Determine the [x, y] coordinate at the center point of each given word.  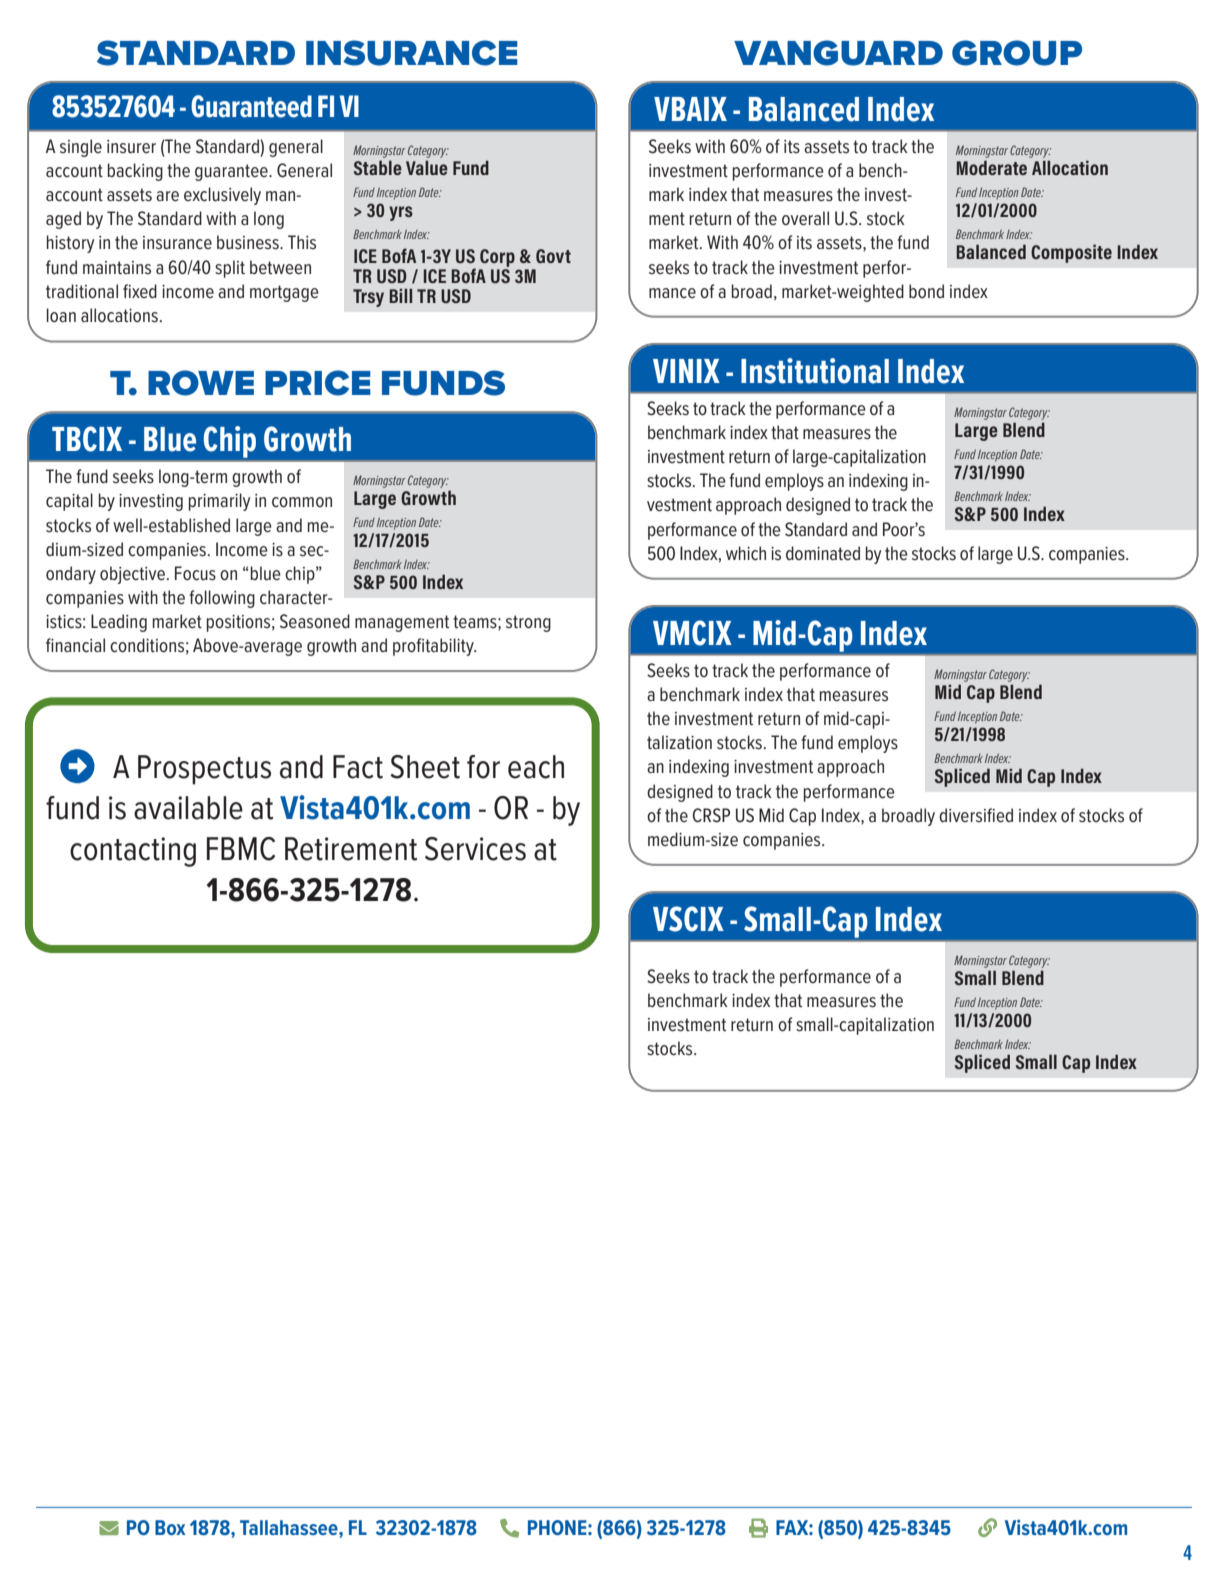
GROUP [1017, 53]
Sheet [425, 767]
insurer [131, 147]
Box [170, 1527]
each [536, 767]
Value [427, 167]
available [188, 808]
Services [475, 849]
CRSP [711, 815]
